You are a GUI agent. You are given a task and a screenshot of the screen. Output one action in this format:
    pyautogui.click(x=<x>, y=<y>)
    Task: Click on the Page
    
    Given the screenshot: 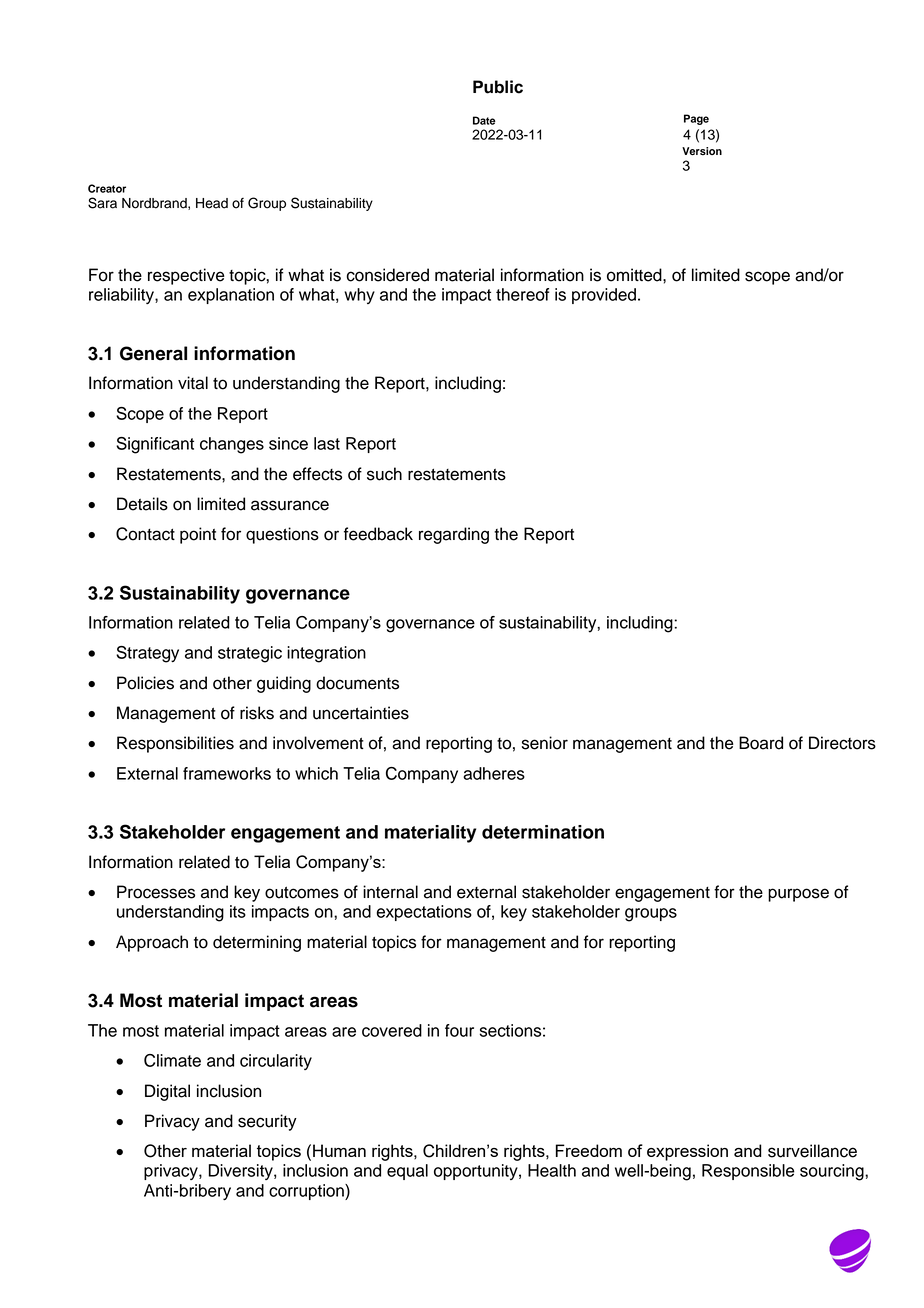 What is the action you would take?
    pyautogui.click(x=696, y=119)
